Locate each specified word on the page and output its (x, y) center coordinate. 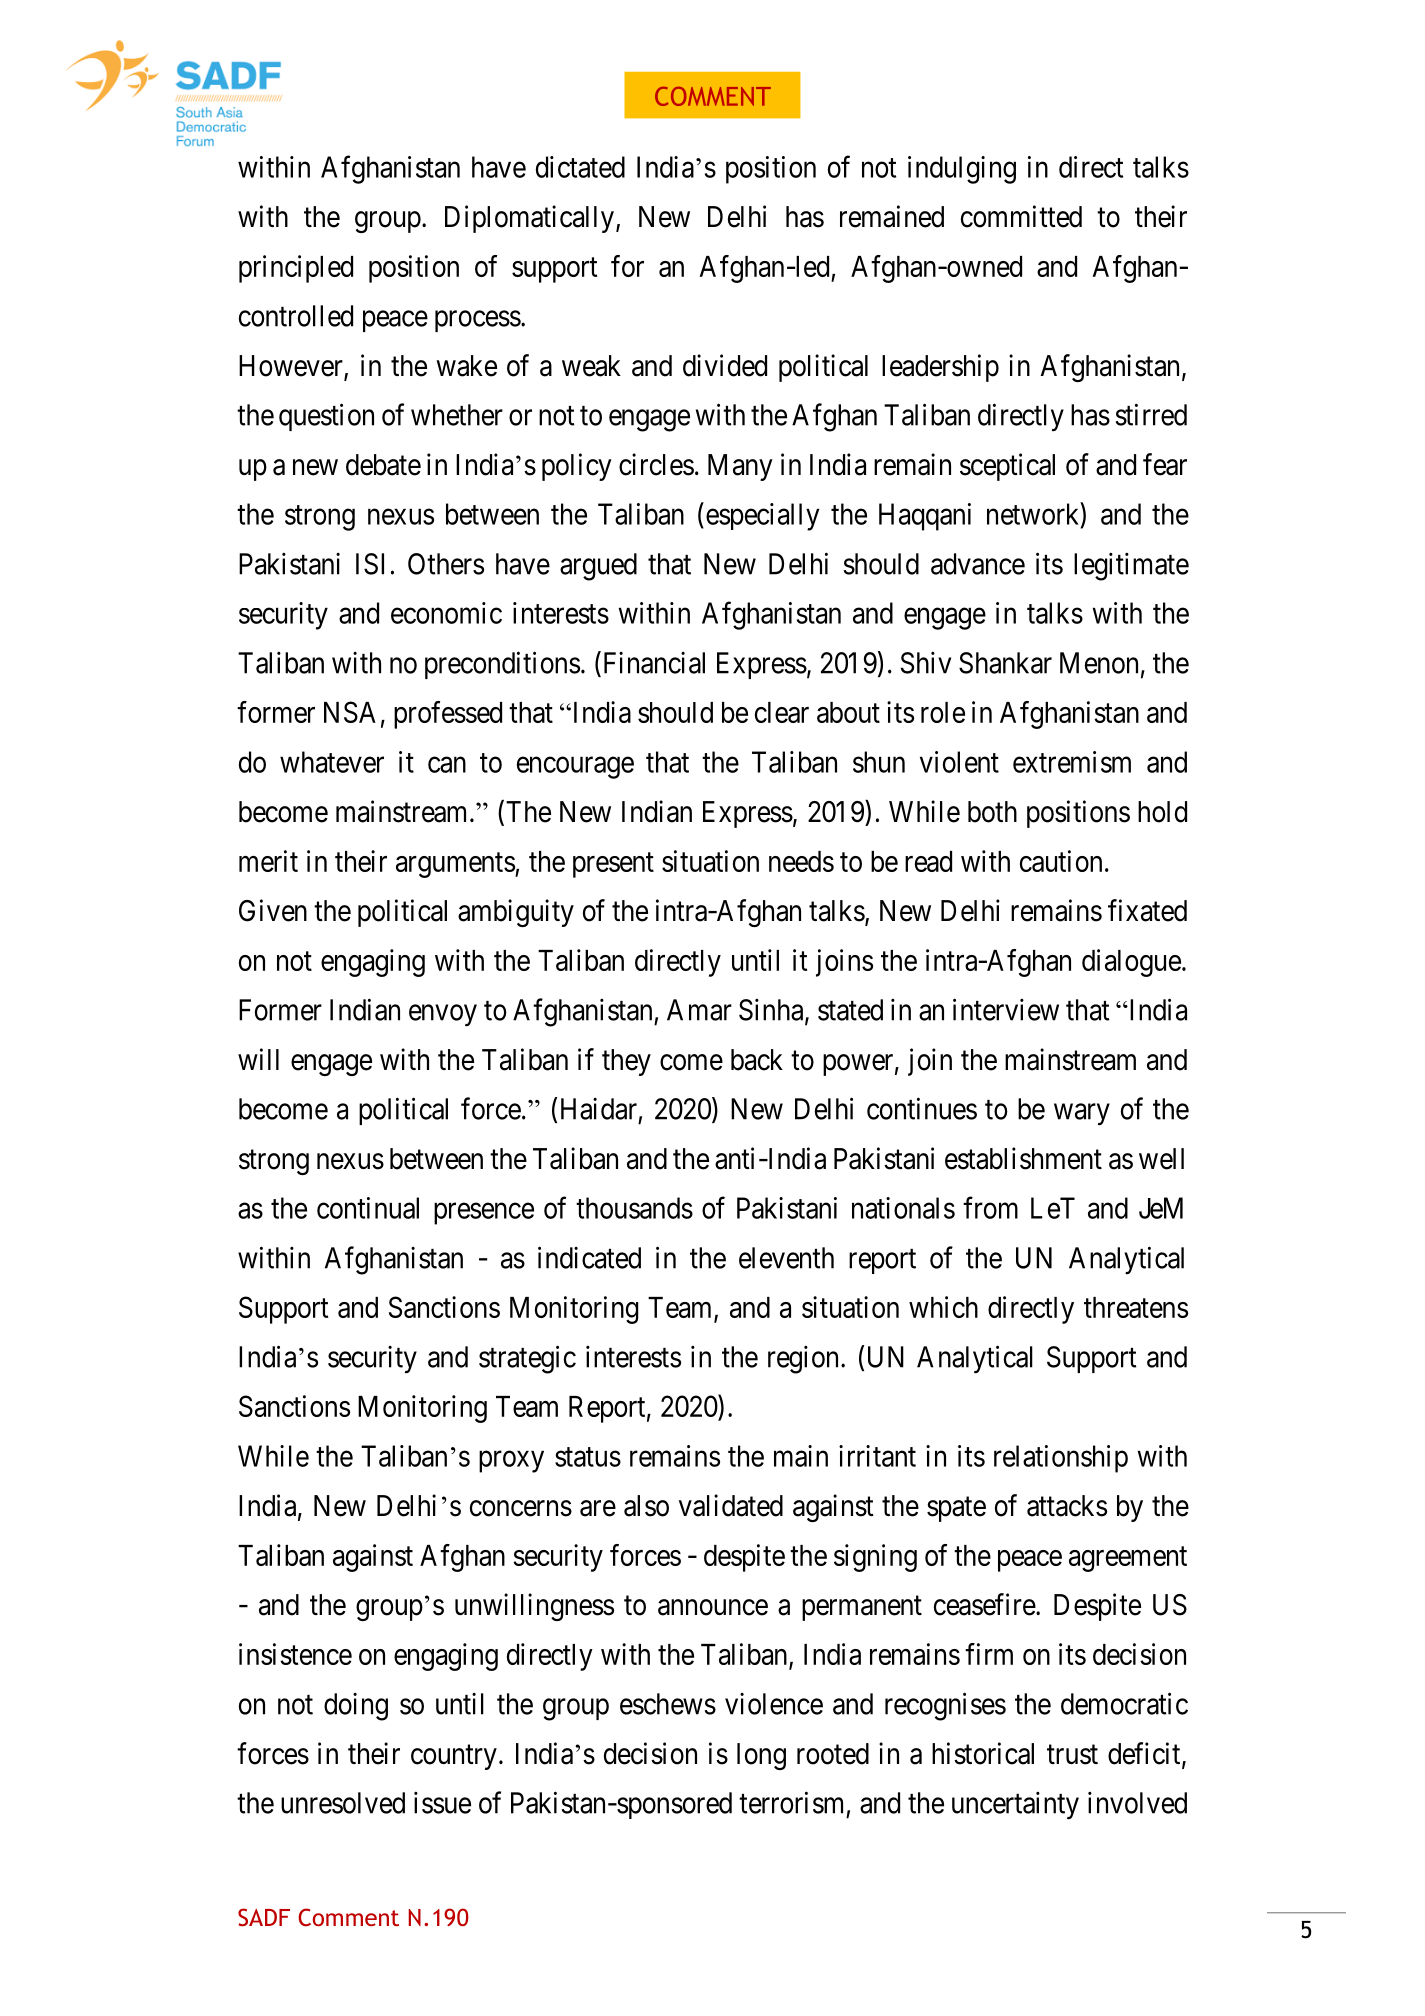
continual (368, 1208)
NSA (350, 712)
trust (1072, 1755)
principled (296, 269)
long (761, 1756)
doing (356, 1707)
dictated (580, 167)
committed (1021, 216)
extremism (1072, 762)
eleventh (786, 1258)
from (990, 1207)
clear (782, 712)
